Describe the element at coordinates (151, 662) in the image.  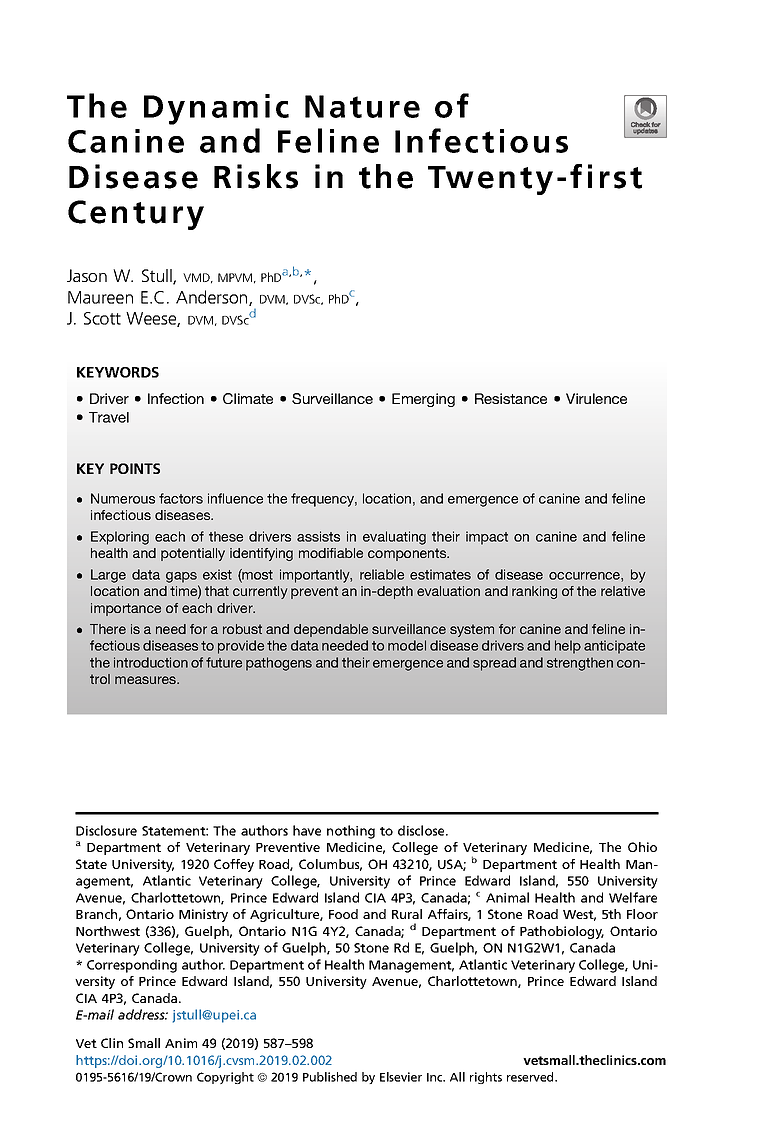
I see `introduction` at that location.
